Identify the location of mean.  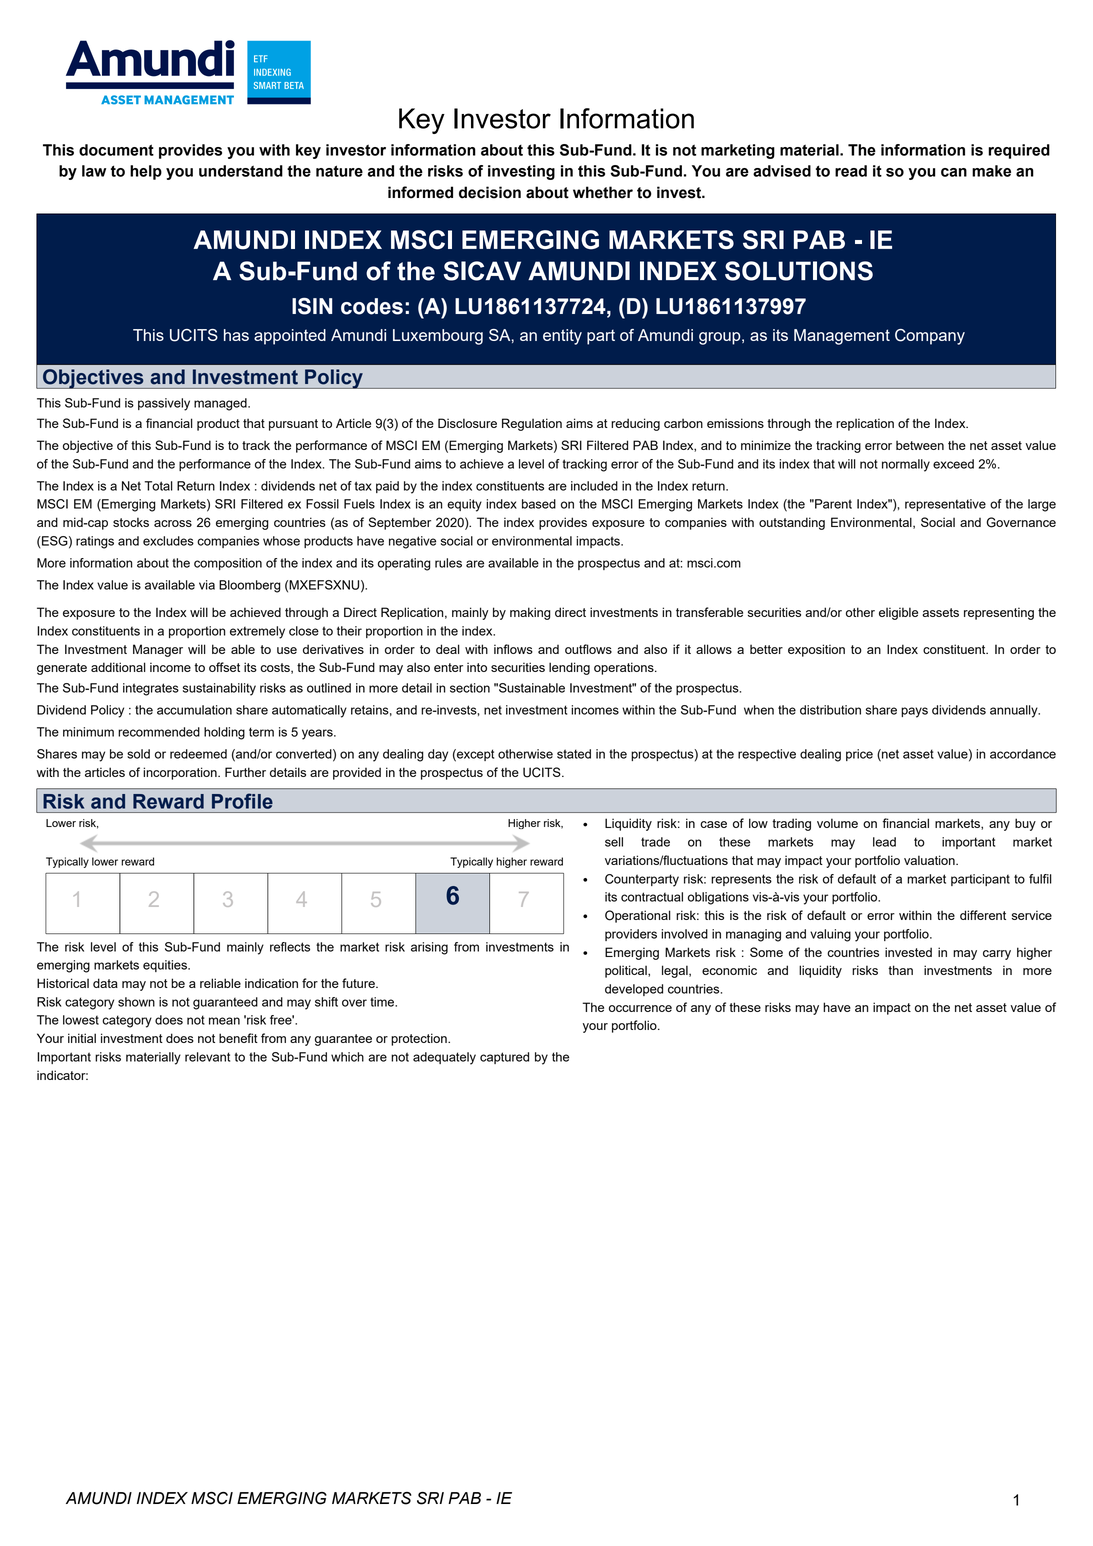
(224, 1021).
